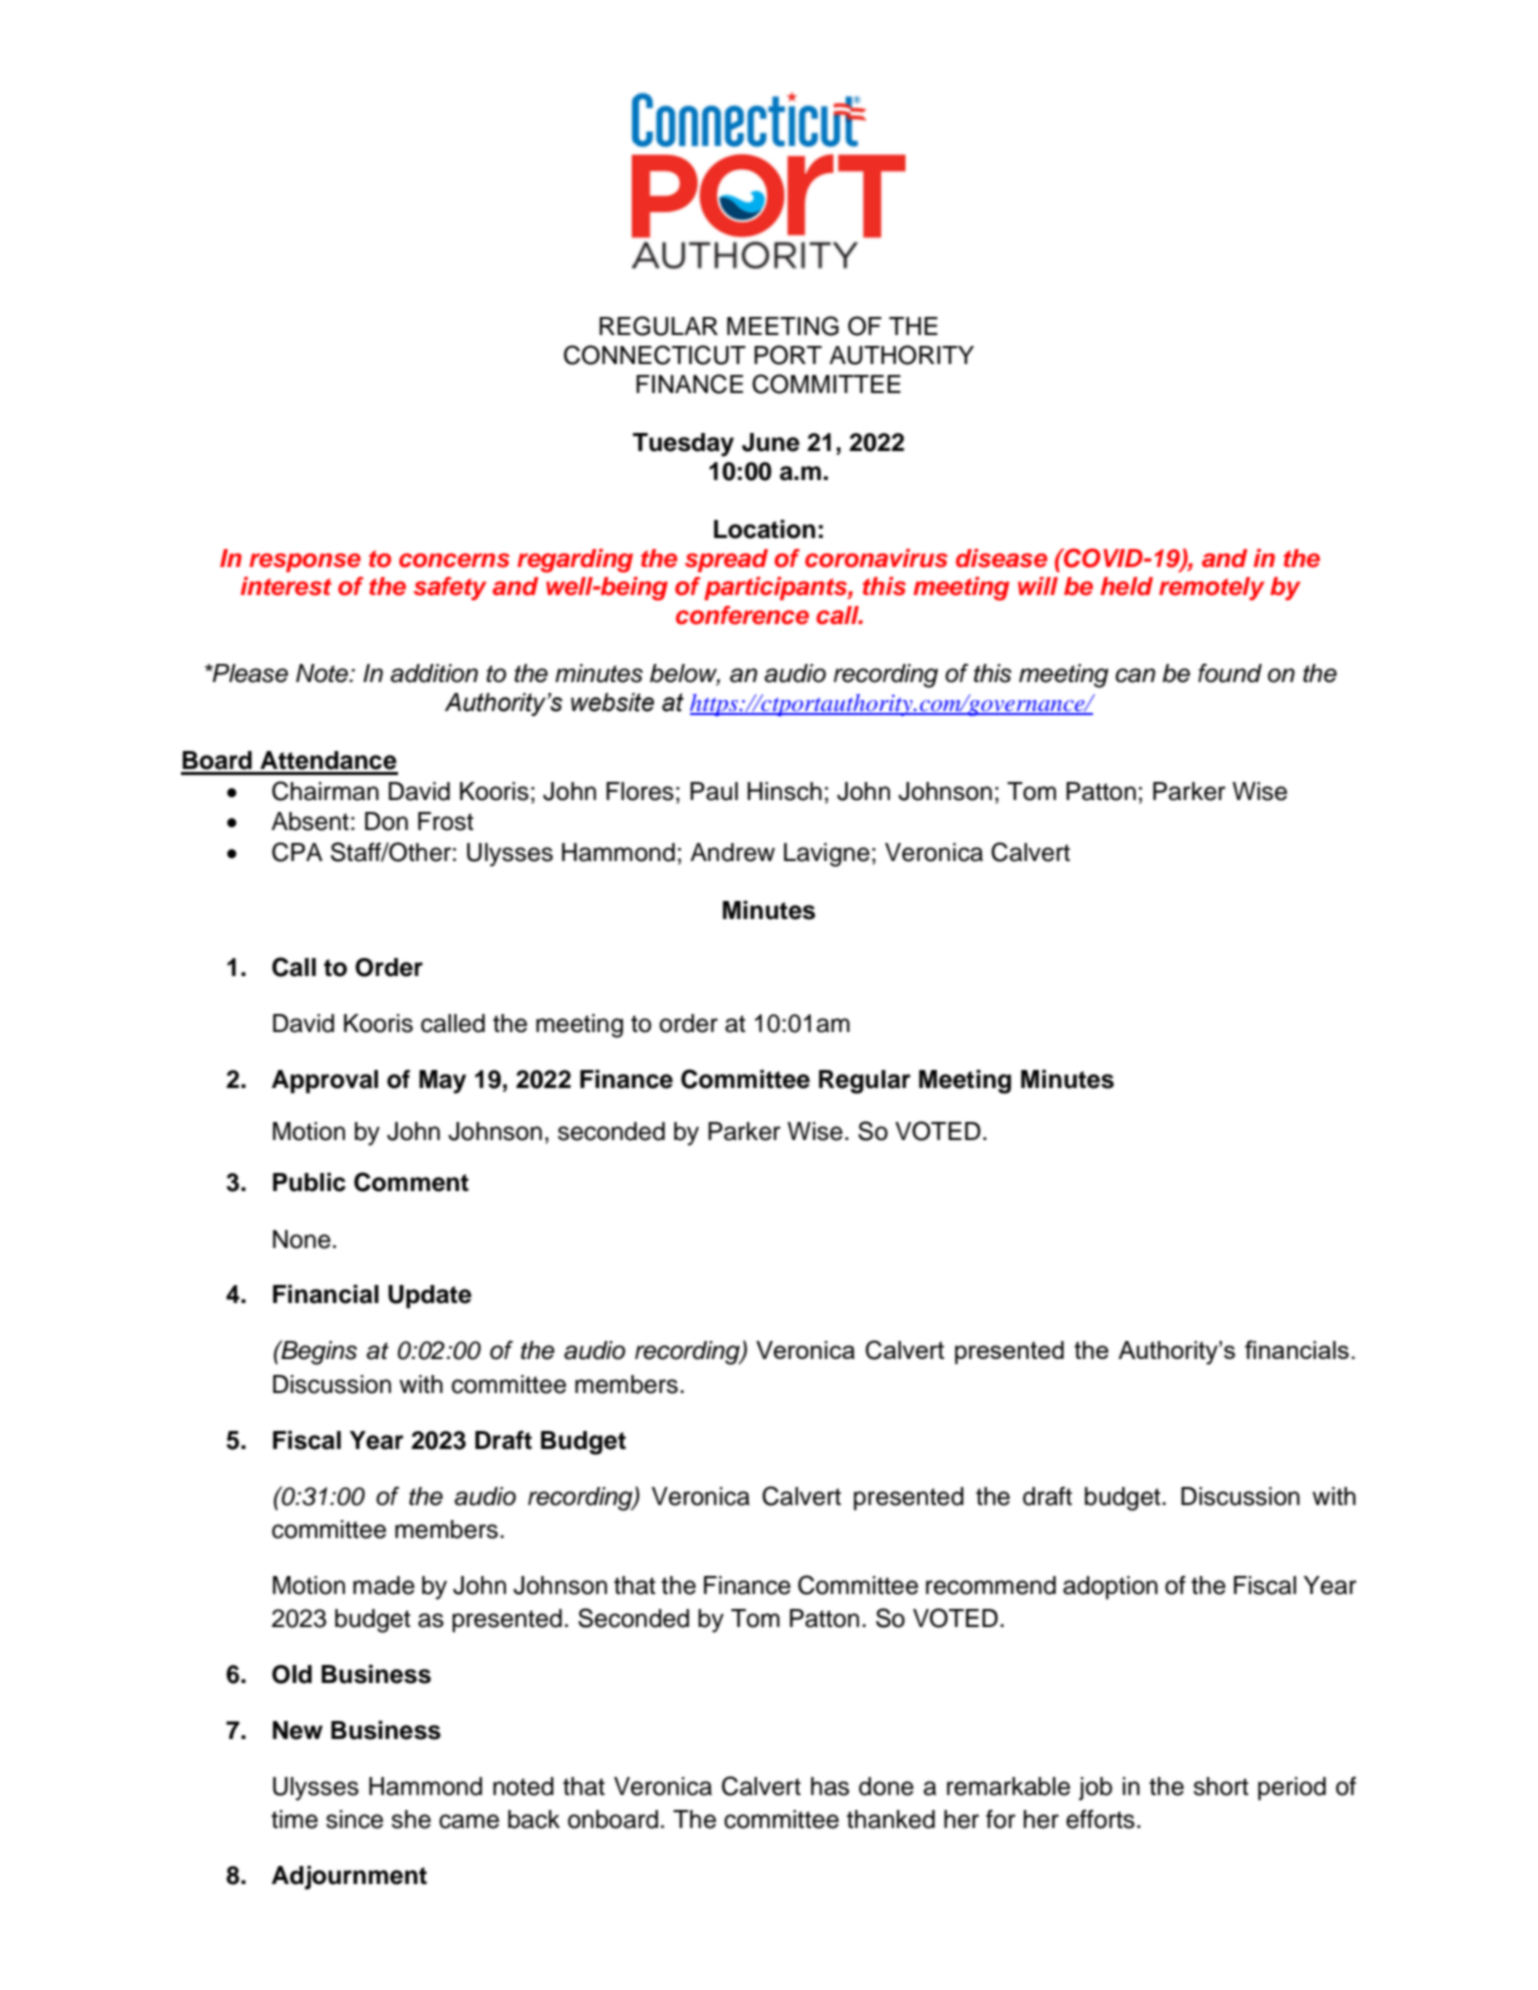  Describe the element at coordinates (827, 855) in the screenshot. I see `Lavigne` at that location.
